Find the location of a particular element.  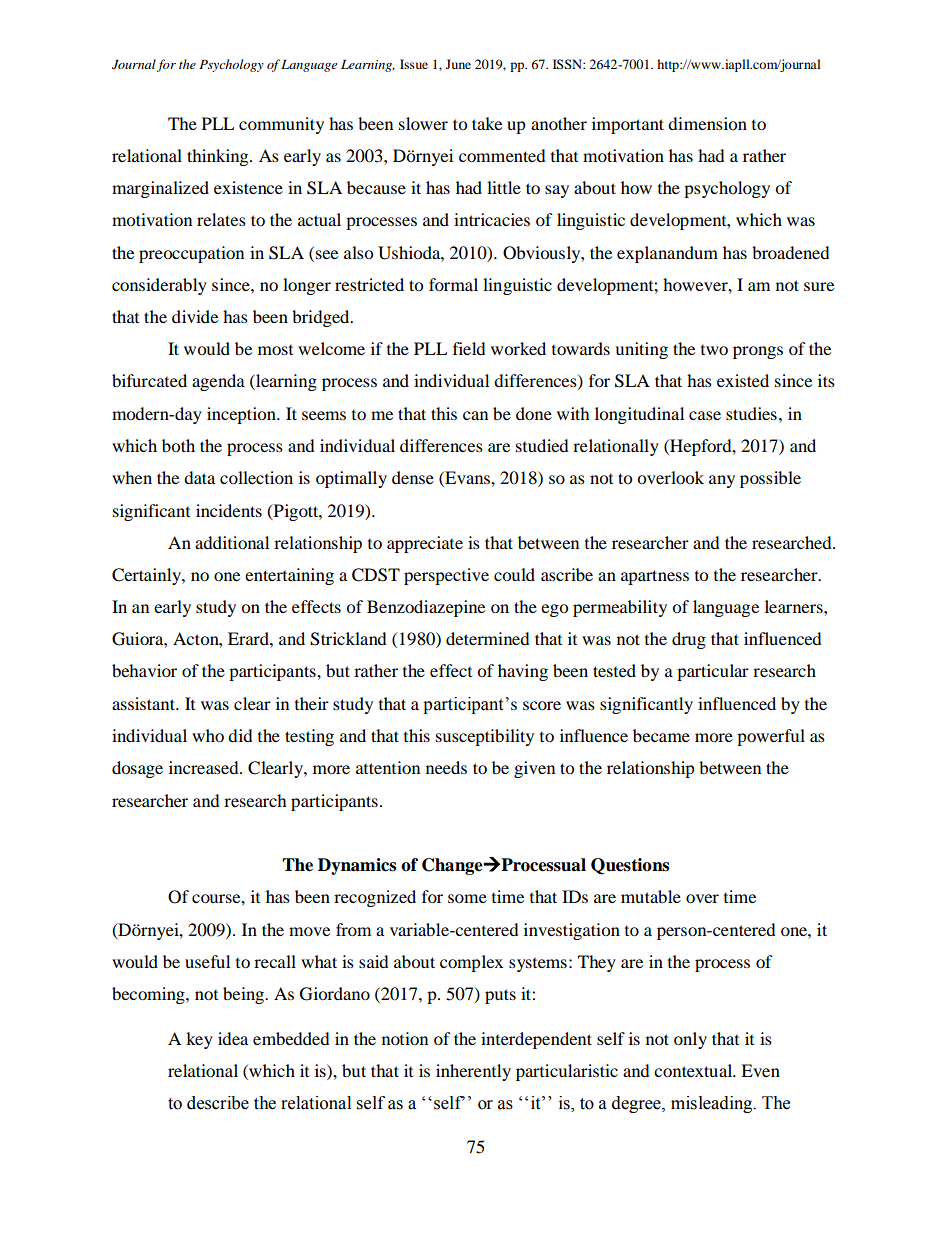

describe is located at coordinates (218, 1103).
